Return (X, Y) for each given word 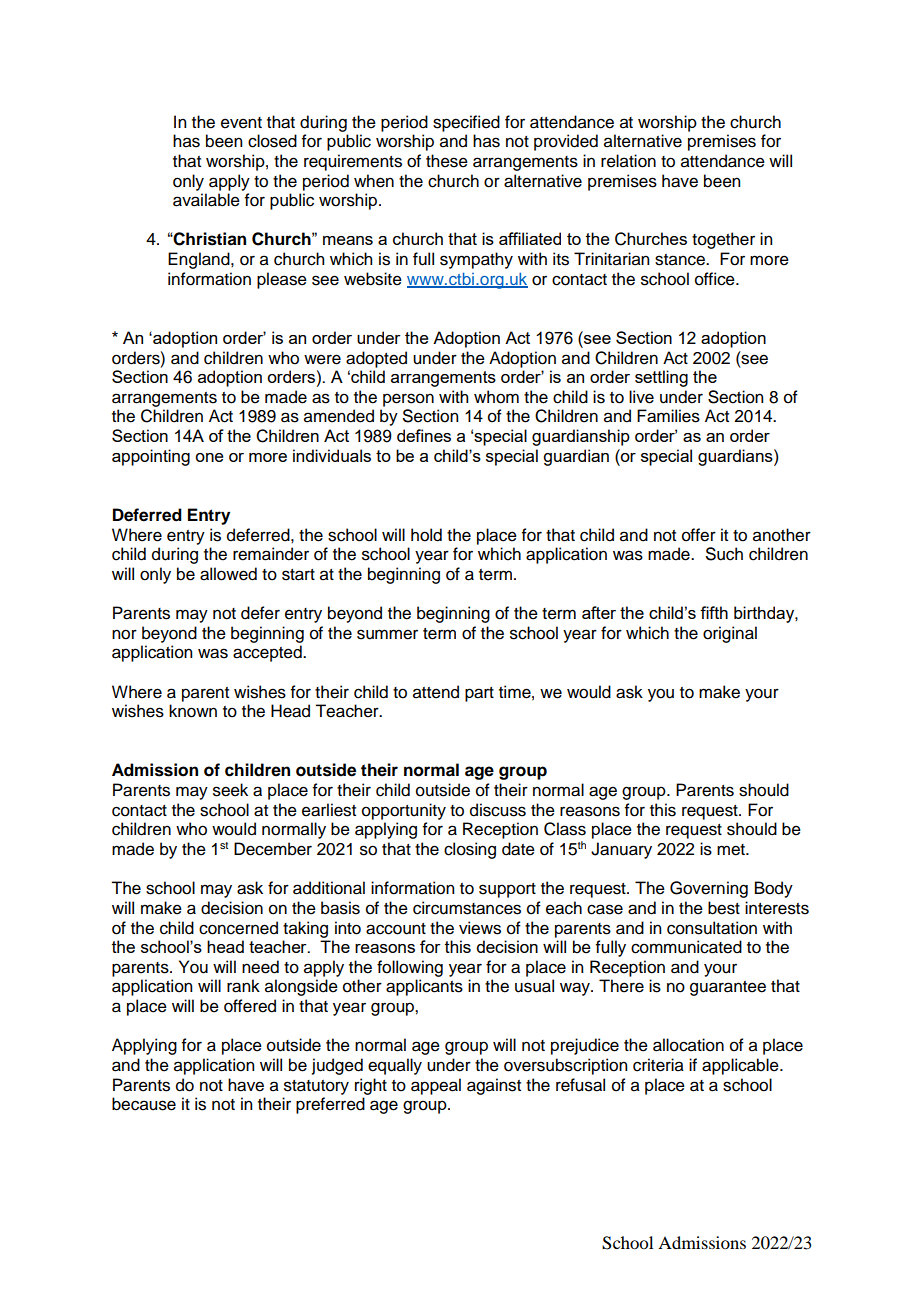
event (241, 123)
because (144, 1104)
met (732, 850)
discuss (498, 810)
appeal (436, 1086)
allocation (688, 1045)
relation (628, 161)
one (209, 457)
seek (230, 790)
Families (668, 416)
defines (424, 435)
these (447, 161)
